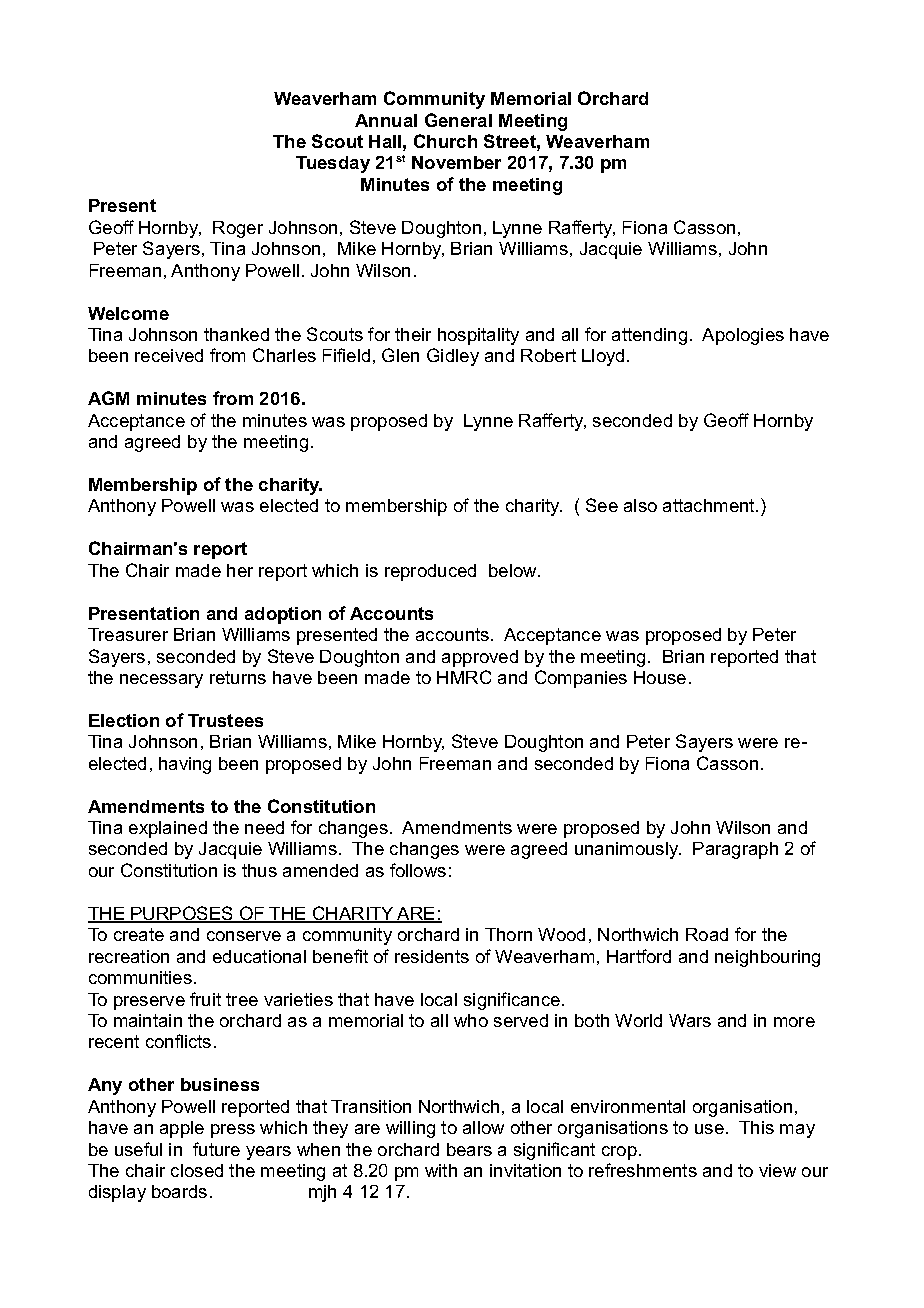 The image size is (924, 1308). What do you see at coordinates (161, 681) in the page?
I see `necessary` at bounding box center [161, 681].
